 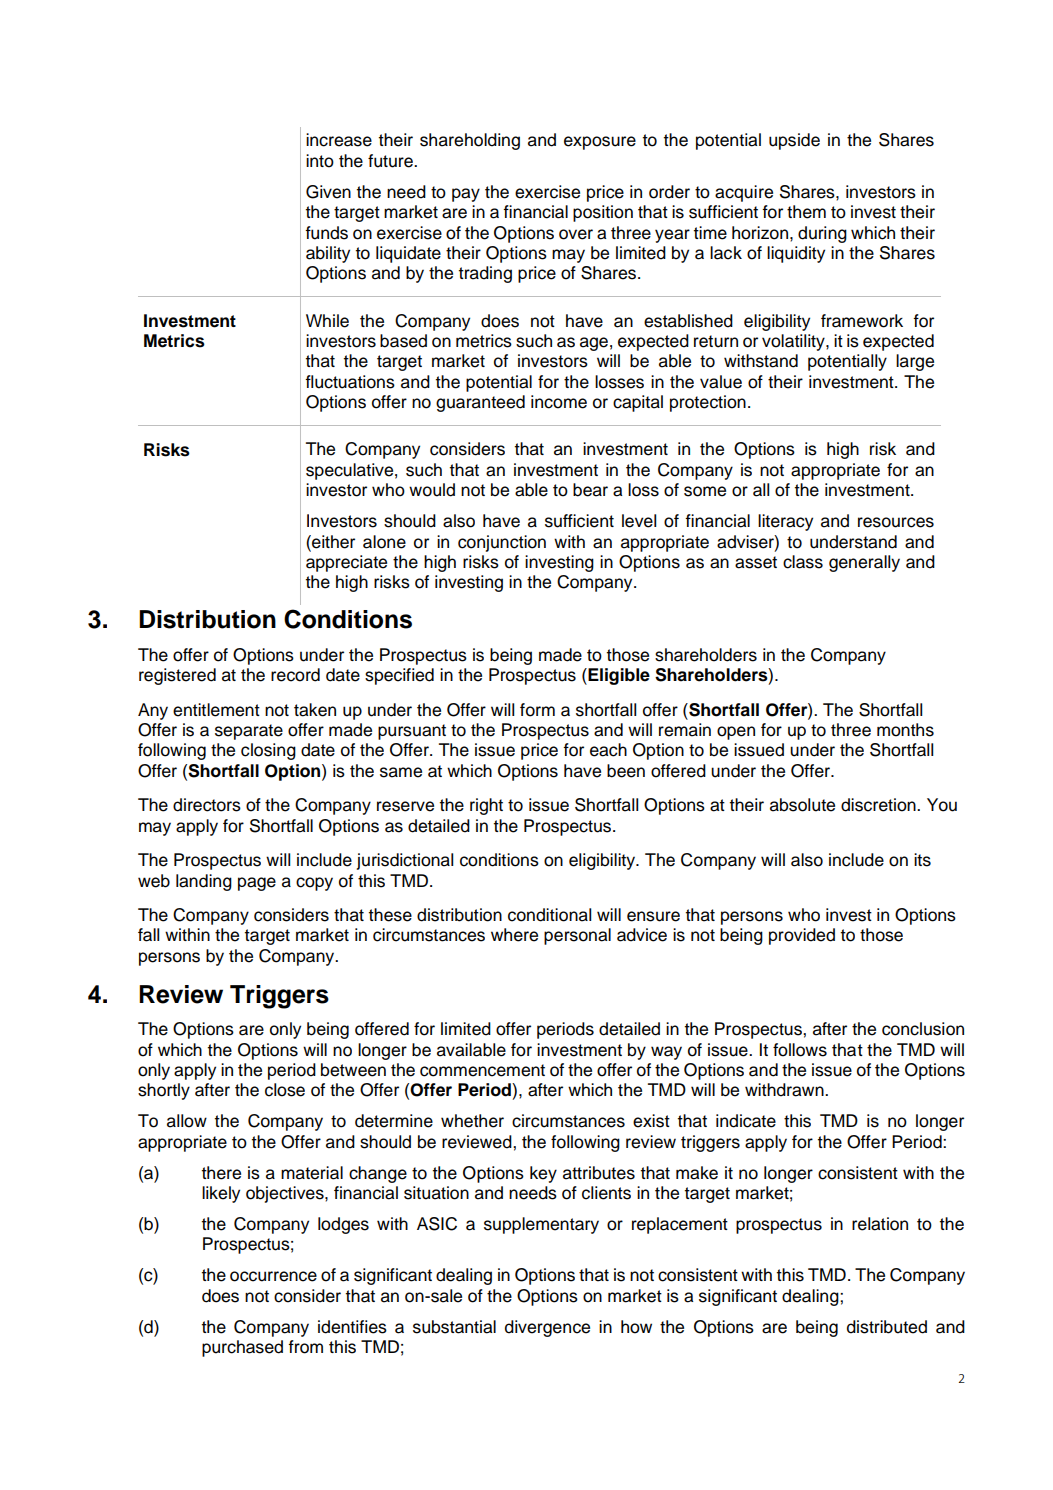 What do you see at coordinates (887, 1327) in the document?
I see `distributed` at bounding box center [887, 1327].
